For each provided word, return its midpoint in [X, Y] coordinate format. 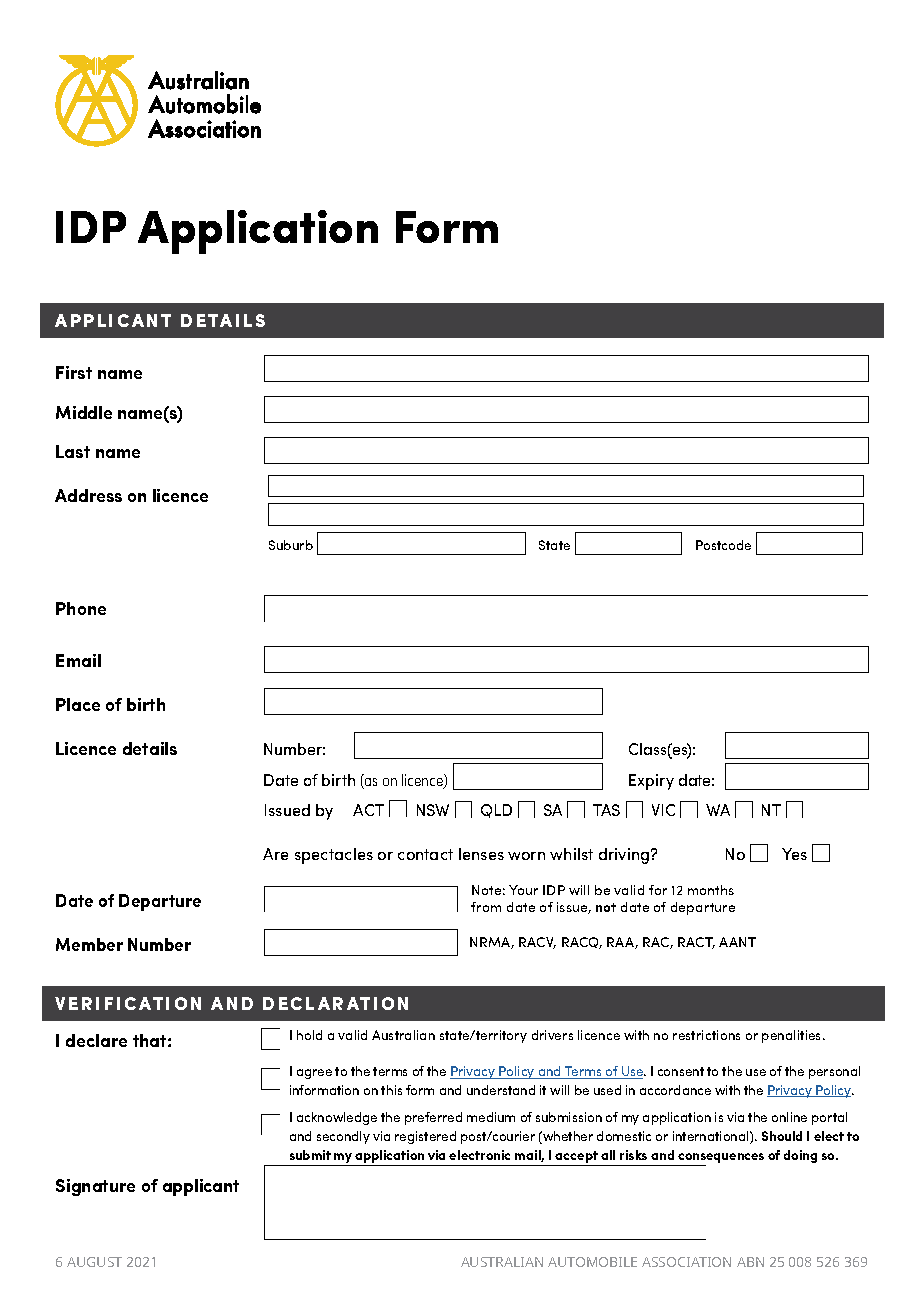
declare [96, 1040]
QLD [496, 811]
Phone [81, 608]
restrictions [706, 1035]
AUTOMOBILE [592, 1262]
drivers [552, 1035]
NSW [433, 810]
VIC [663, 810]
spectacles [334, 856]
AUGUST [94, 1262]
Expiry [651, 782]
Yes [794, 854]
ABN [750, 1262]
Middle [84, 412]
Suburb [291, 545]
